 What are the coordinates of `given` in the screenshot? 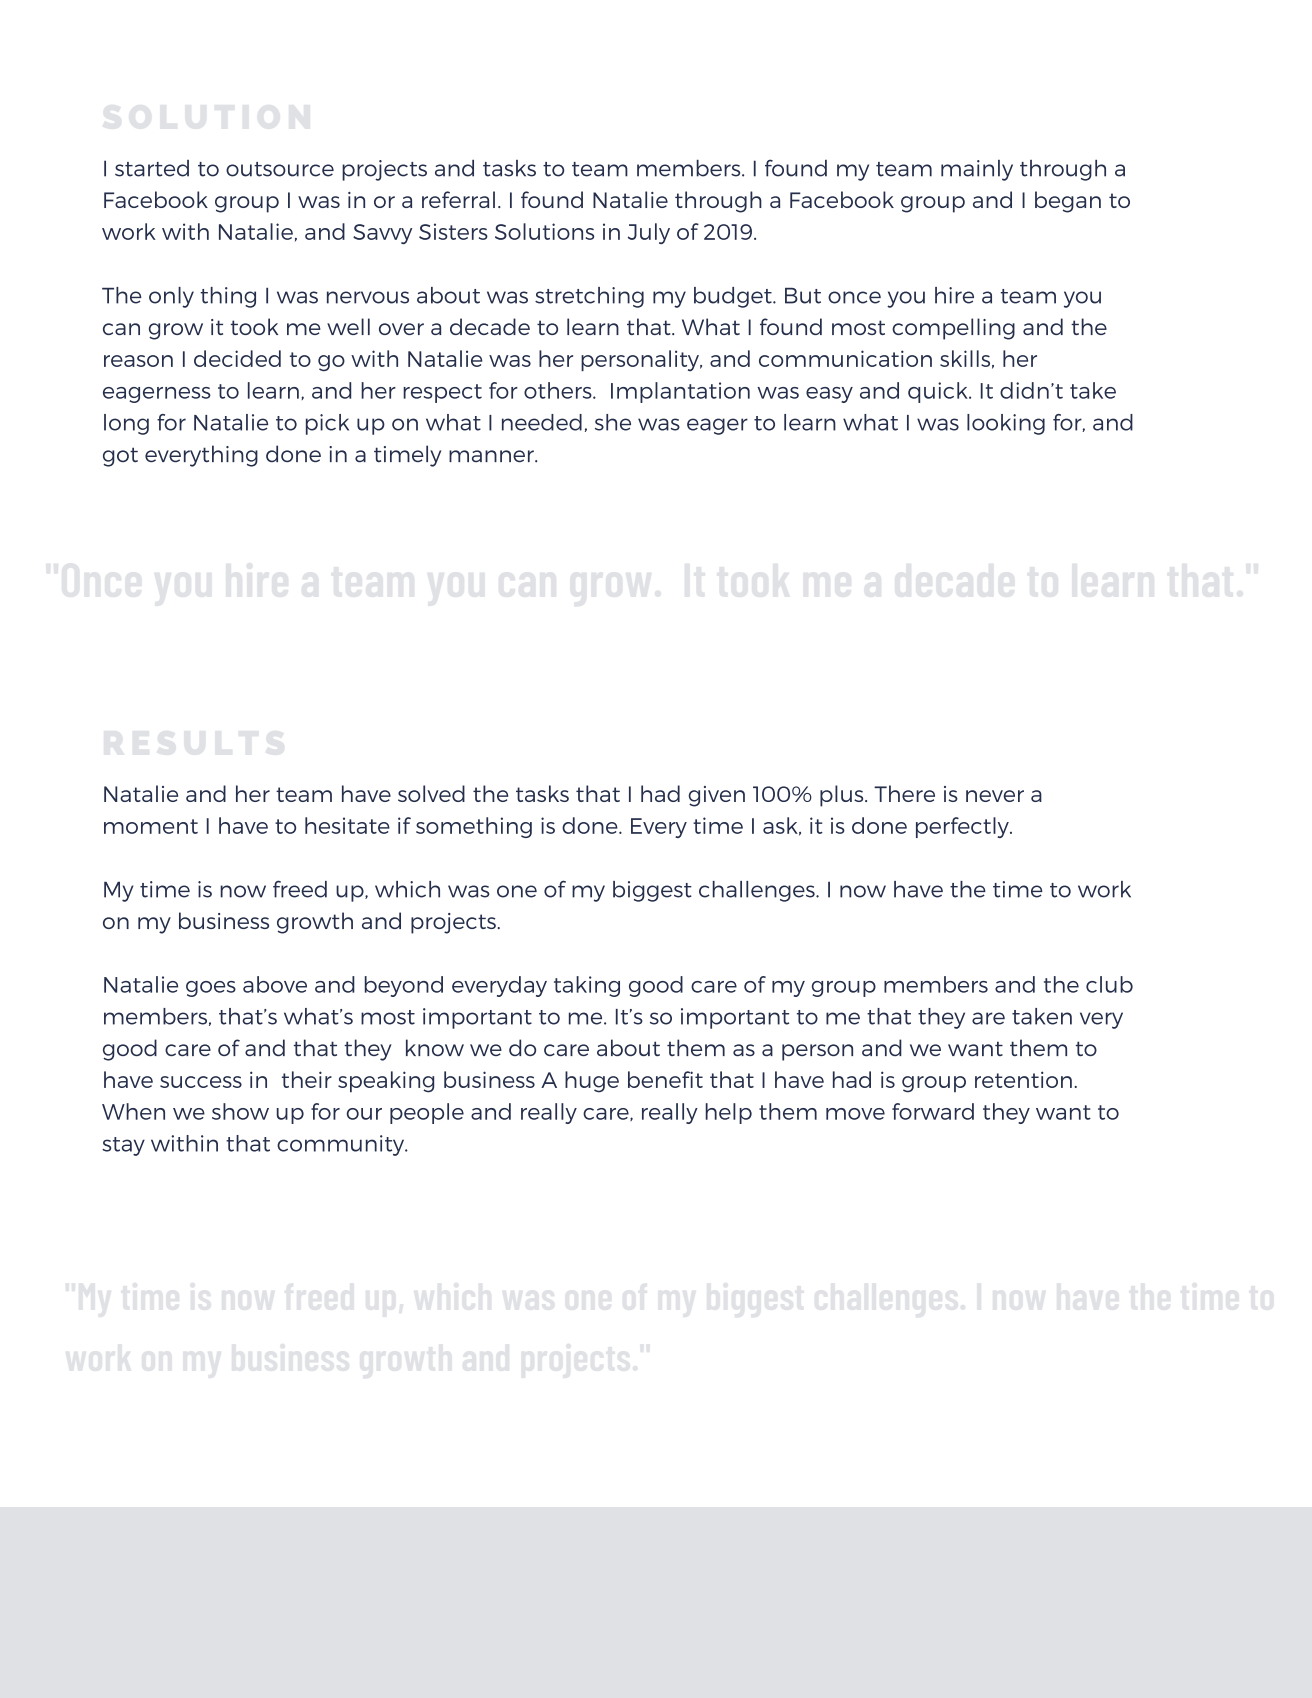 It's located at (717, 796).
